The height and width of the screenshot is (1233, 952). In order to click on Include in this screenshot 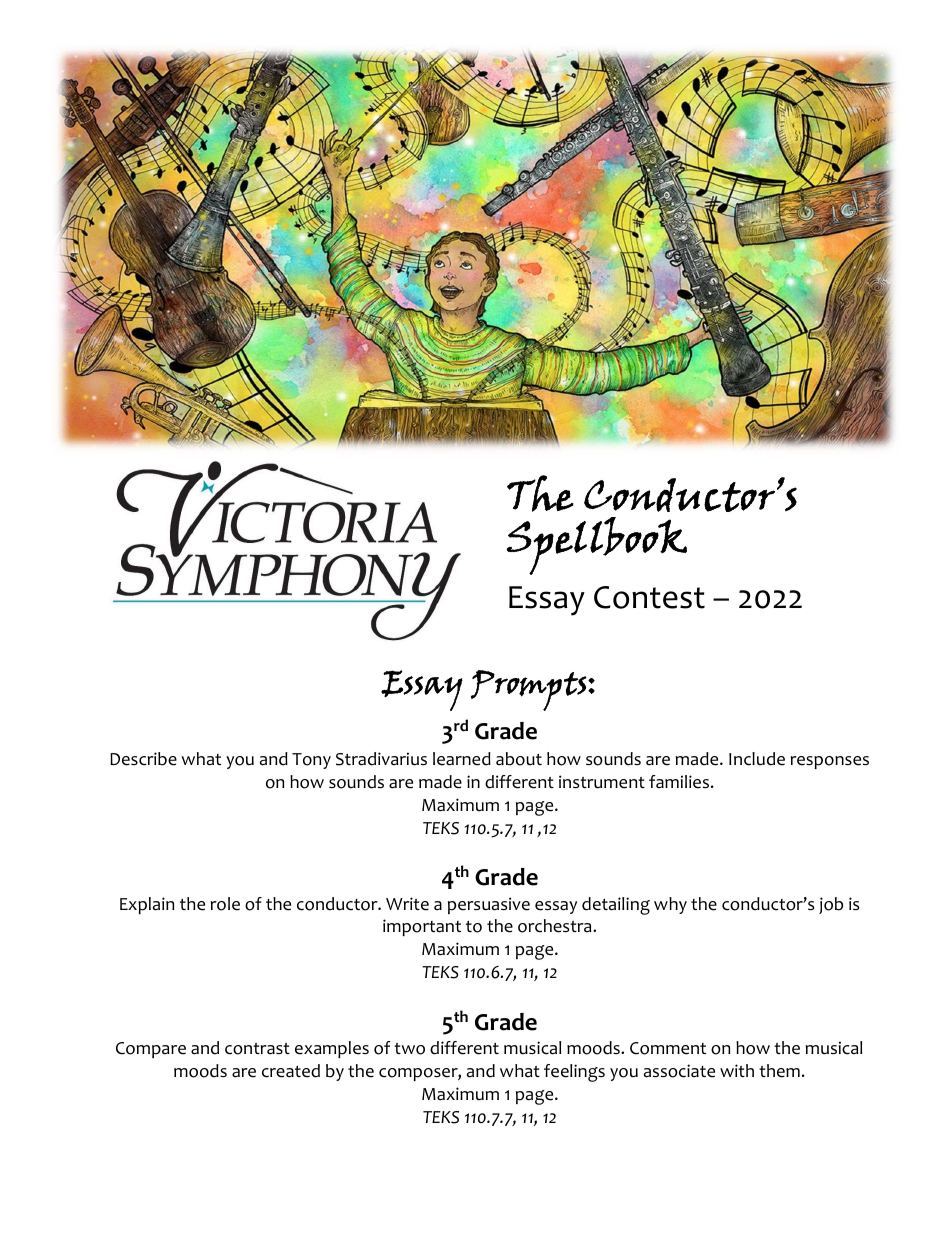, I will do `click(757, 759)`.
